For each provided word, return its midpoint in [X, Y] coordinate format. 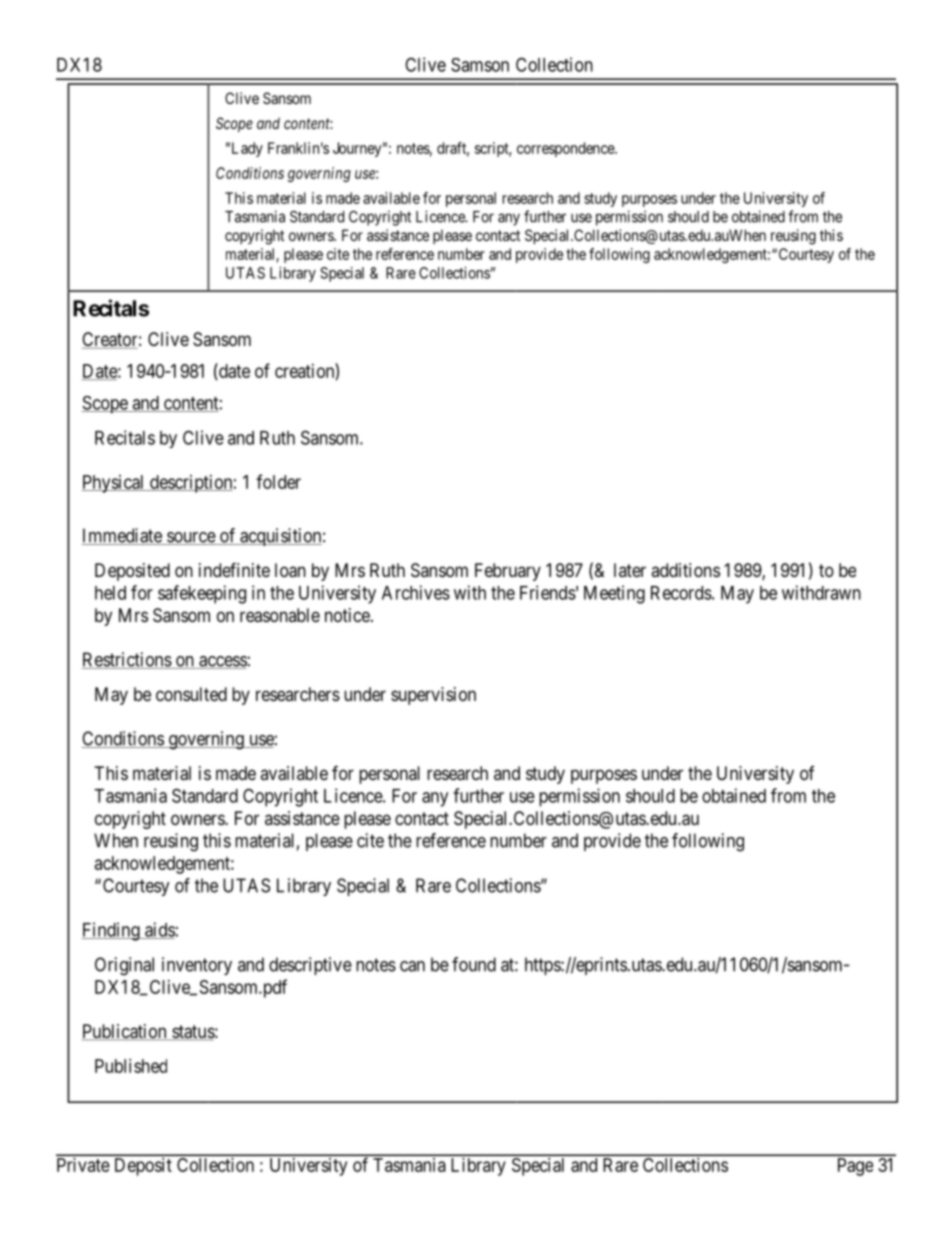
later [630, 570]
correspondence [566, 149]
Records [681, 593]
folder [278, 481]
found [474, 964]
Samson [480, 65]
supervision [433, 696]
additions [685, 570]
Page [855, 1167]
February [508, 572]
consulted [191, 694]
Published [131, 1066]
